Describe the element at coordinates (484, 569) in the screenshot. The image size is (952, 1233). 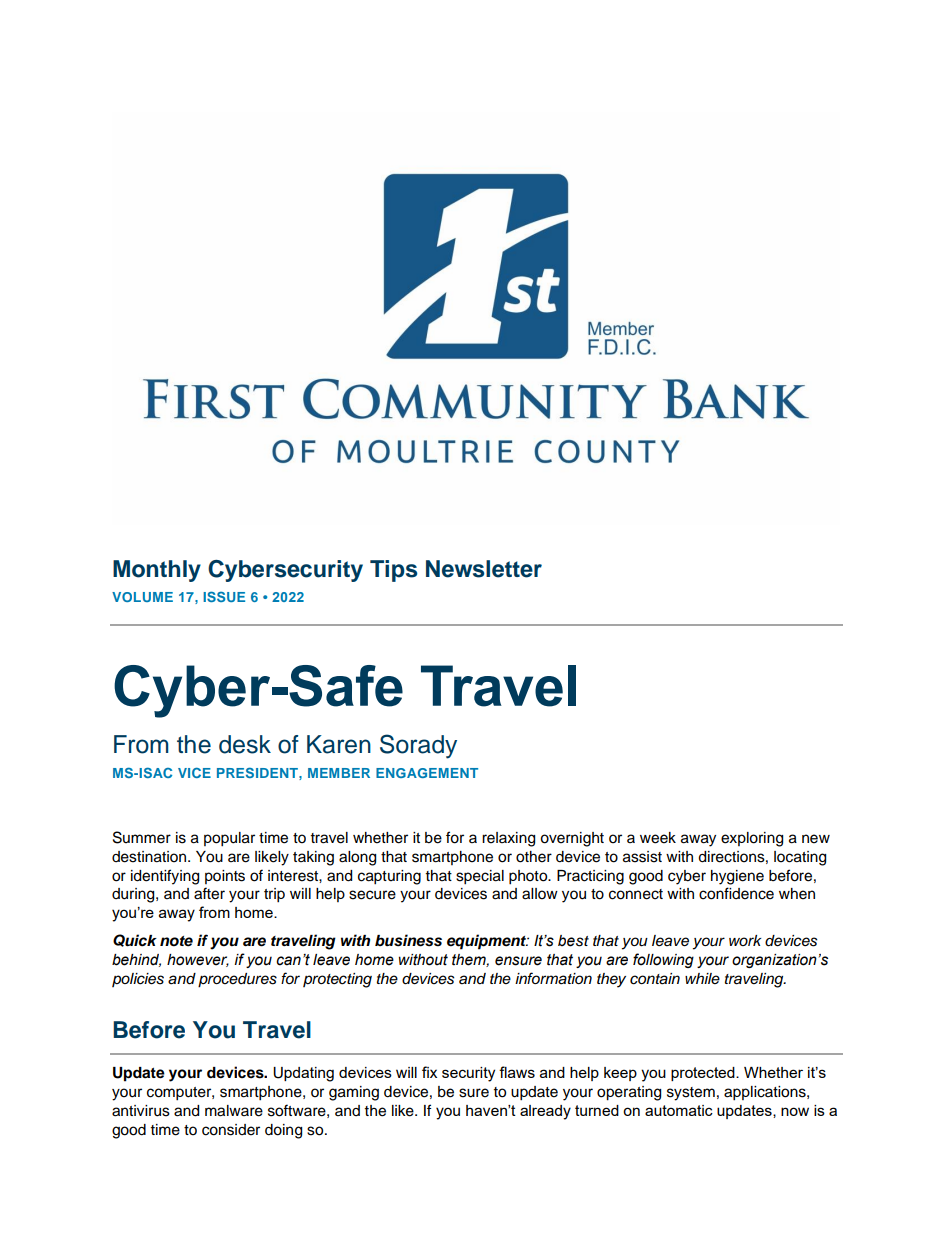
I see `Newsletter` at that location.
